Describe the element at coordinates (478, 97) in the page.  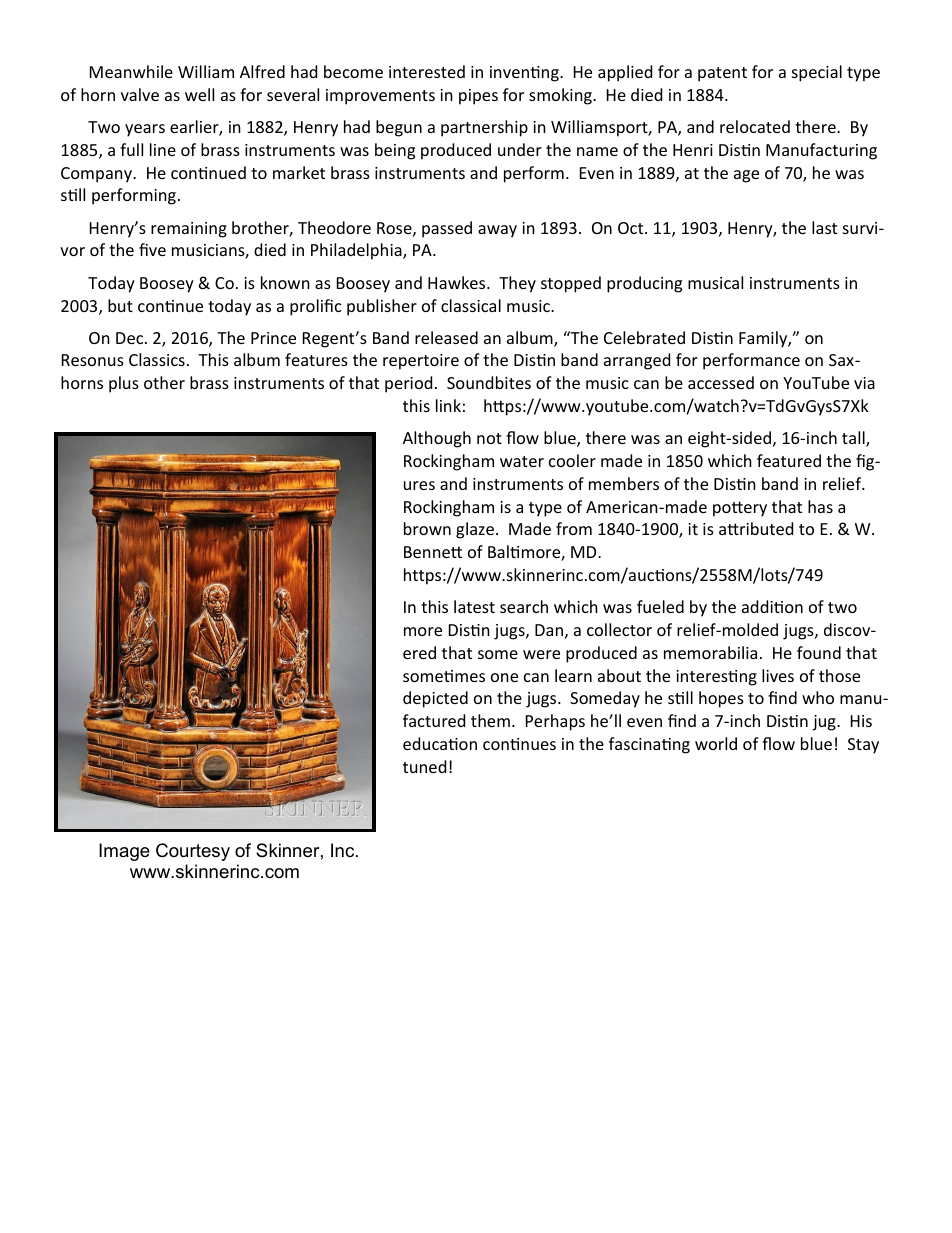
I see `pipes` at that location.
